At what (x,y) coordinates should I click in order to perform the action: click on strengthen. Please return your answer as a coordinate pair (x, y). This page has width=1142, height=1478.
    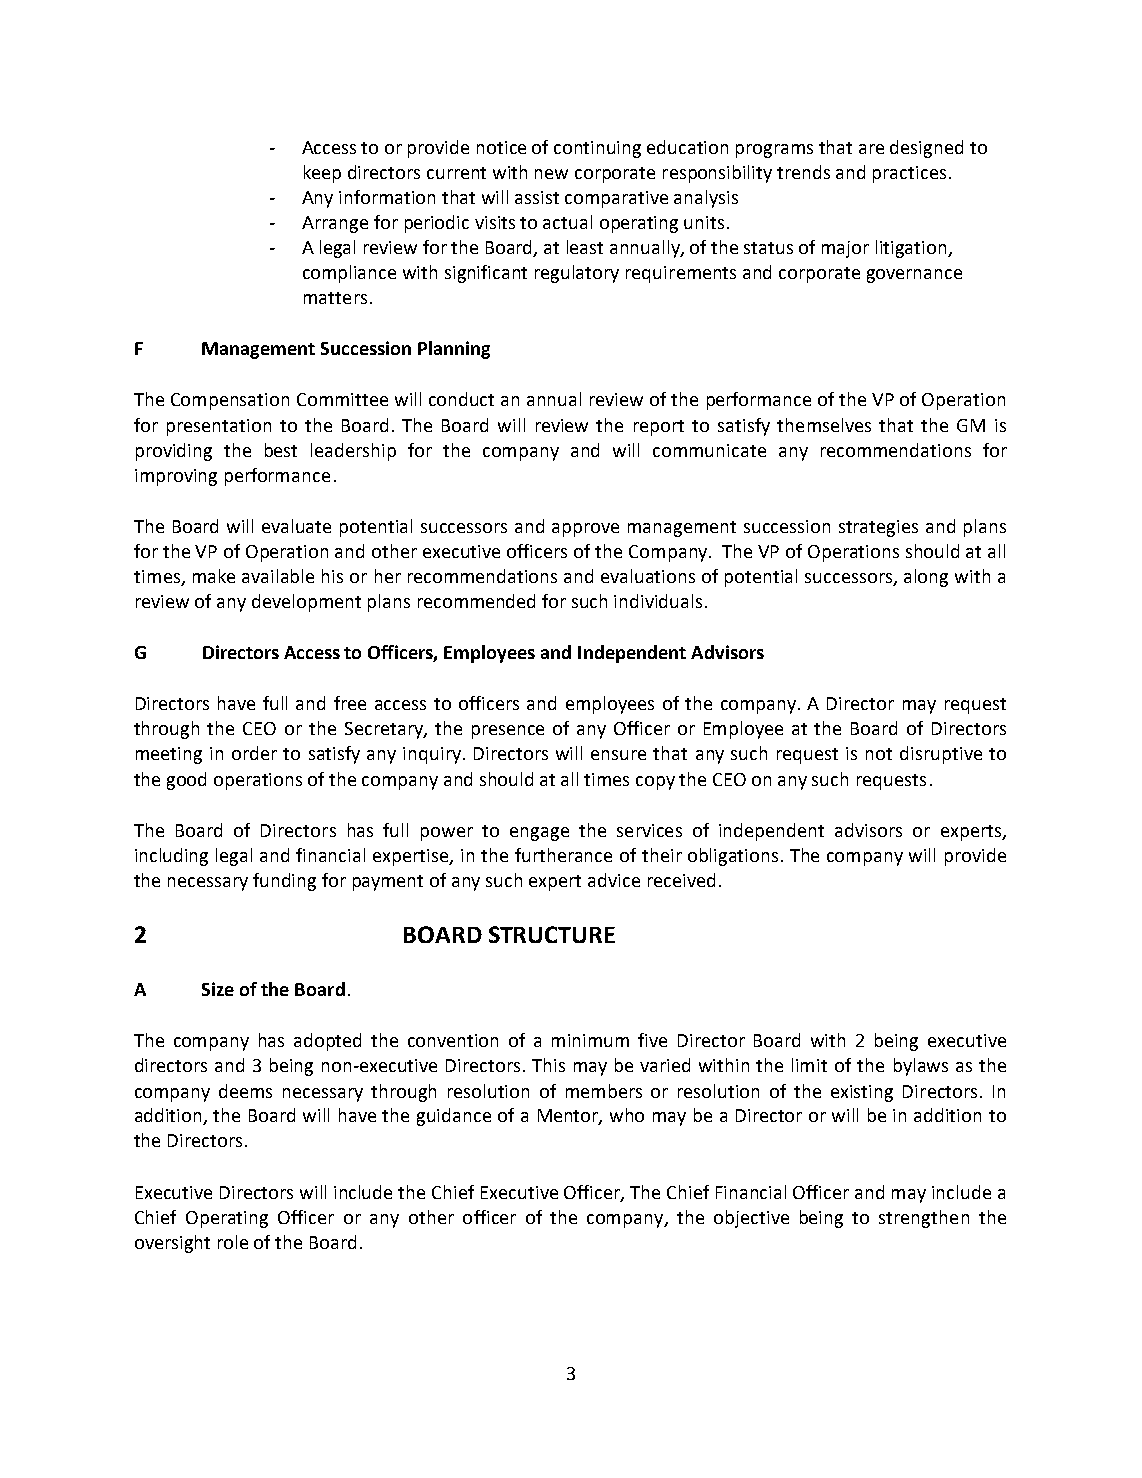
    Looking at the image, I should click on (924, 1219).
